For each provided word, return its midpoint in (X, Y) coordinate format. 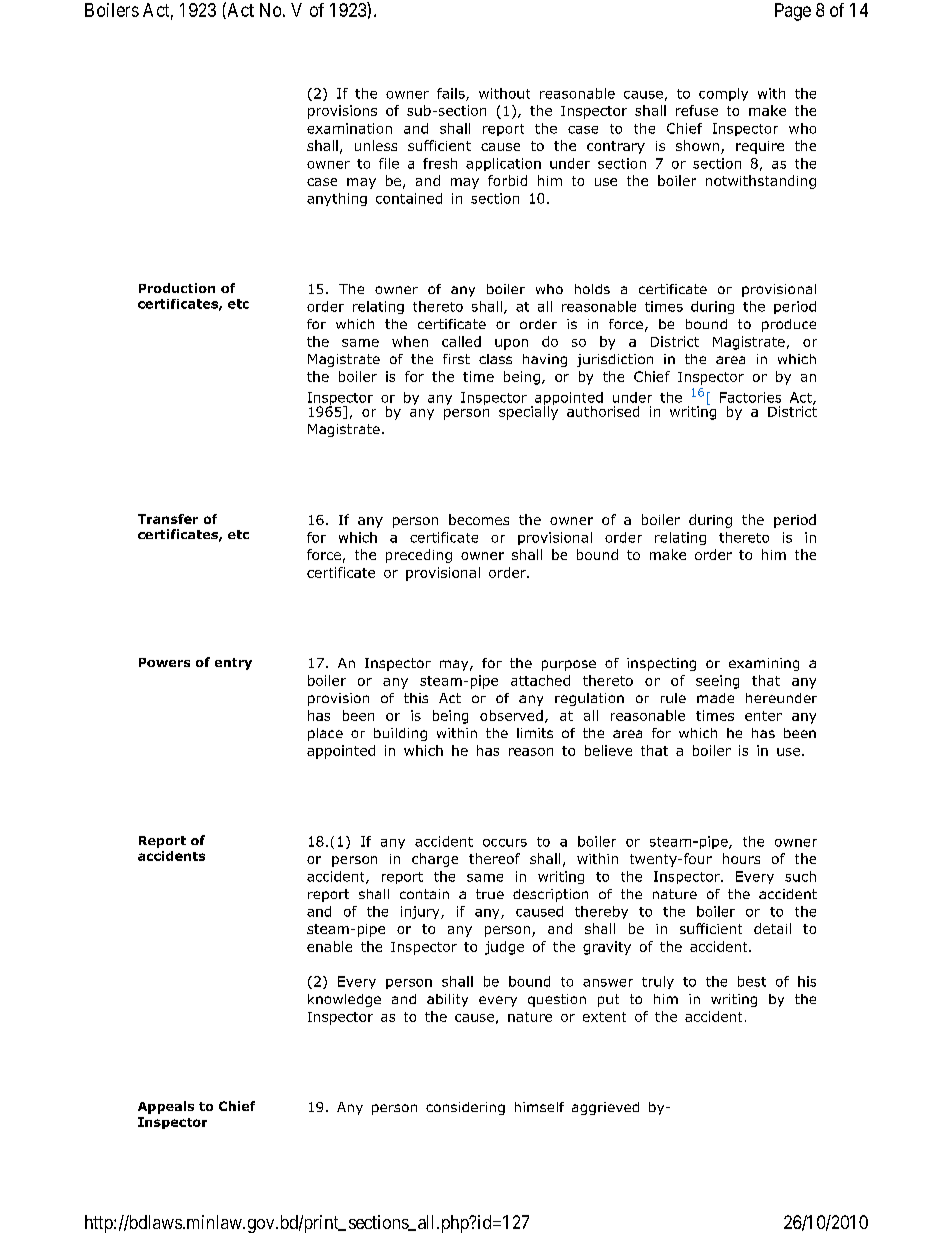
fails (452, 94)
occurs (505, 843)
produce (789, 325)
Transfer (168, 519)
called (461, 341)
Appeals (166, 1107)
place (325, 734)
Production (177, 288)
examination (349, 128)
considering (465, 1108)
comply (723, 94)
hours (741, 858)
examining (764, 664)
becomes (479, 519)
